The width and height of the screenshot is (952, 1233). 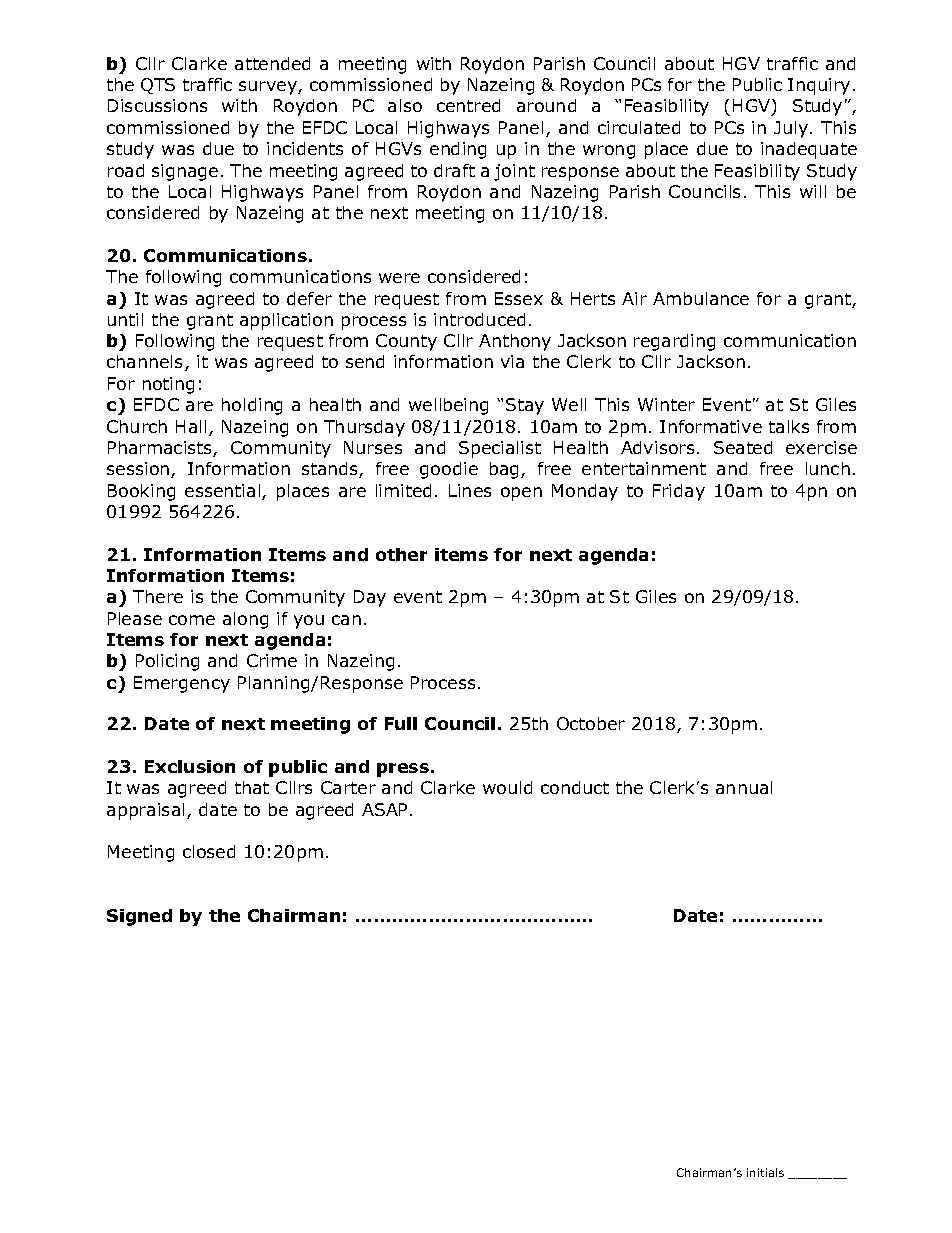 I want to click on would, so click(x=507, y=787).
